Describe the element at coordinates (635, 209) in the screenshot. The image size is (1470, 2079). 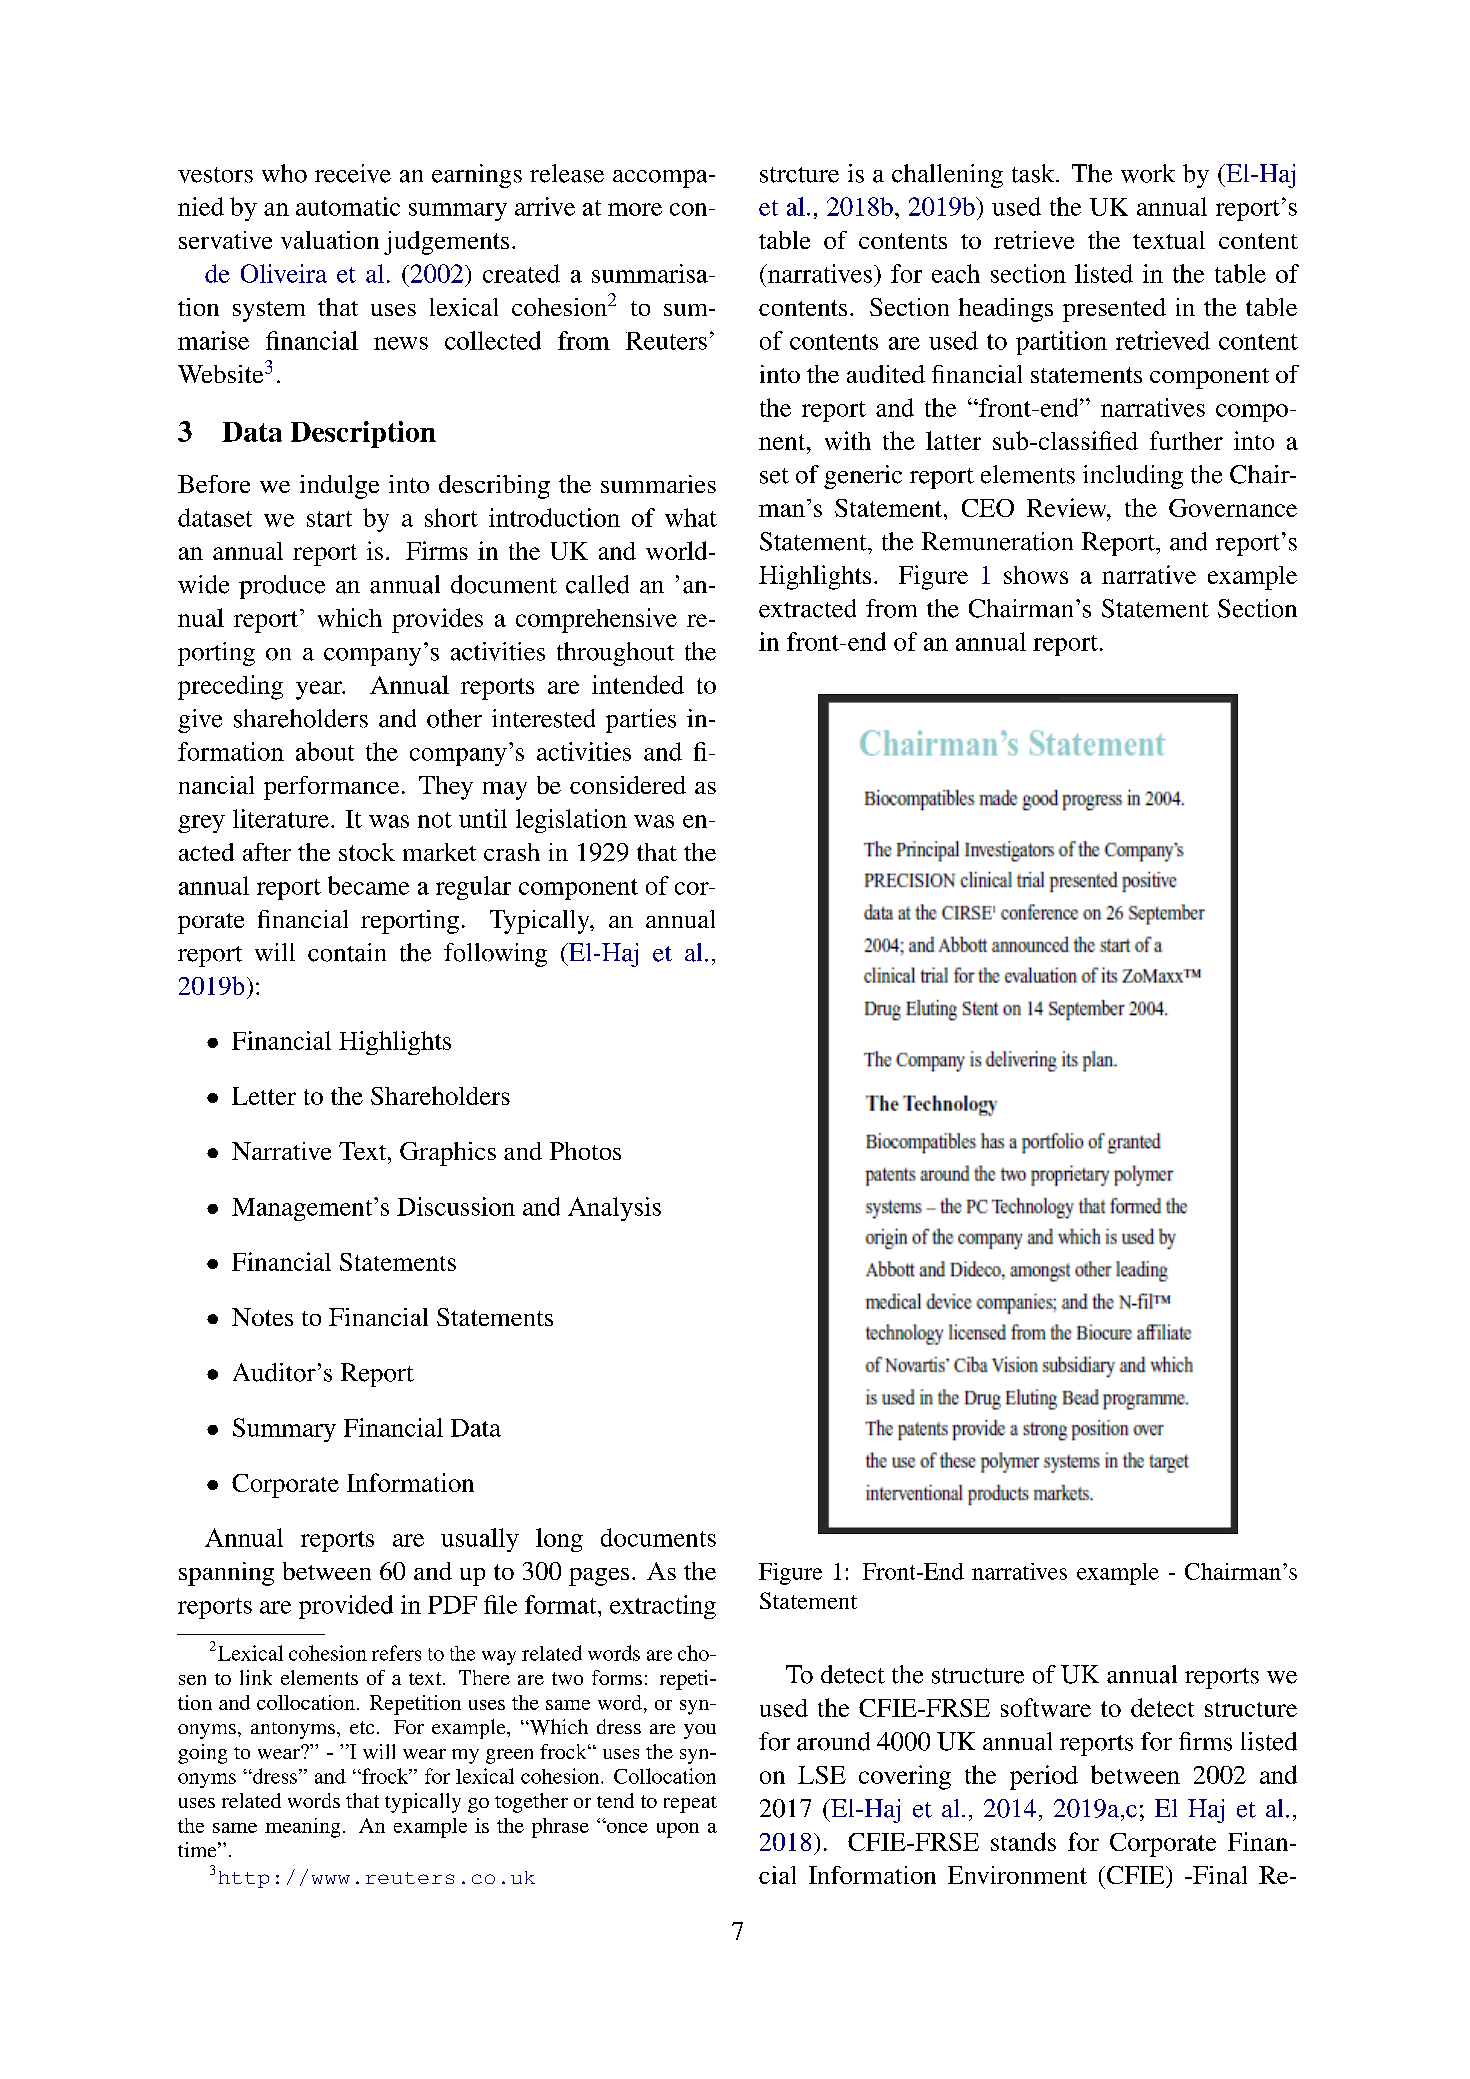
I see `more` at that location.
